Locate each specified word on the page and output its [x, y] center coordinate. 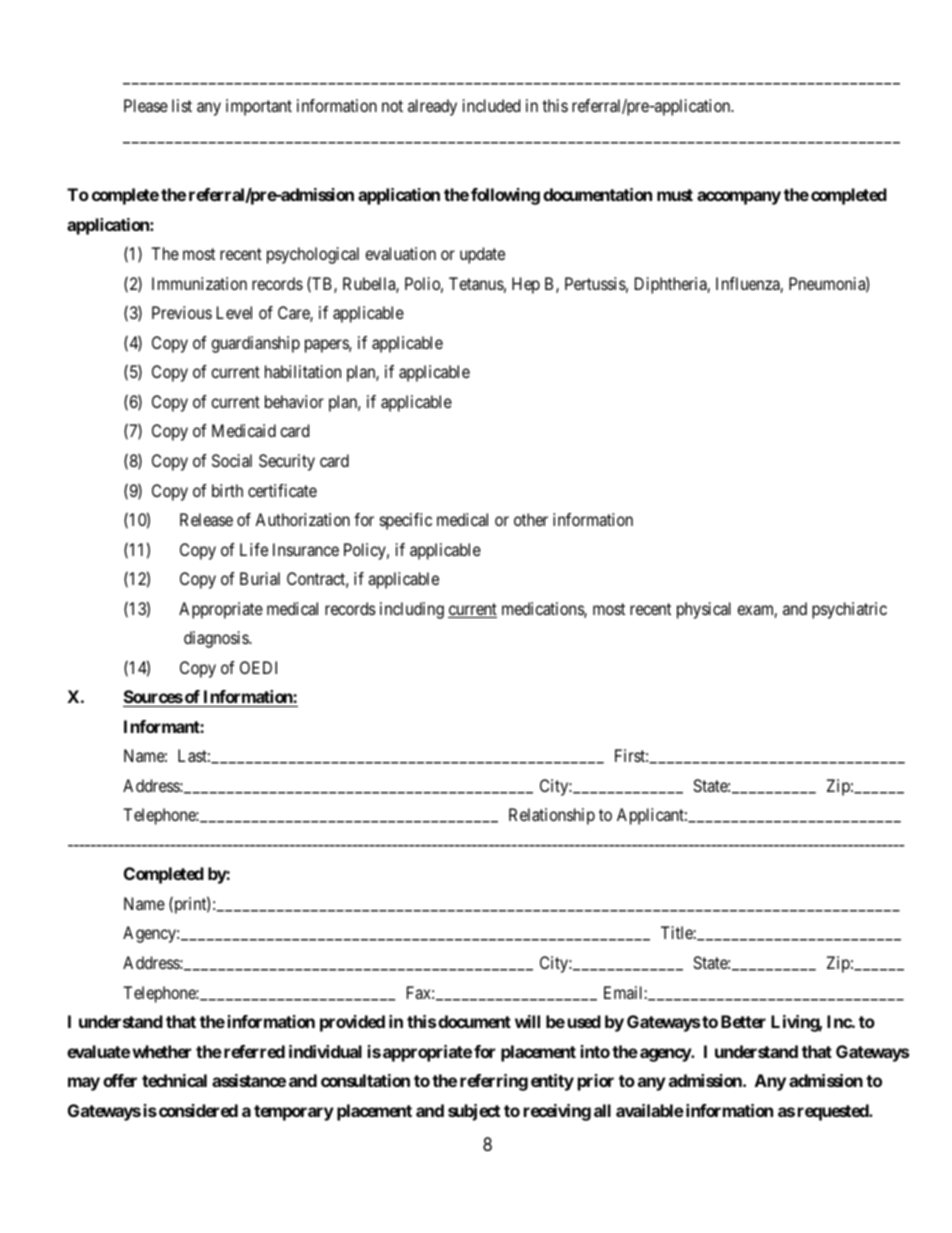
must [675, 195]
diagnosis [217, 639]
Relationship [552, 816]
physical [704, 610]
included [491, 105]
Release [206, 519]
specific [406, 521]
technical [174, 1080]
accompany [739, 198]
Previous [182, 312]
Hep [526, 285]
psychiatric [849, 610]
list [182, 105]
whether [161, 1051]
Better [743, 1021]
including [412, 610]
